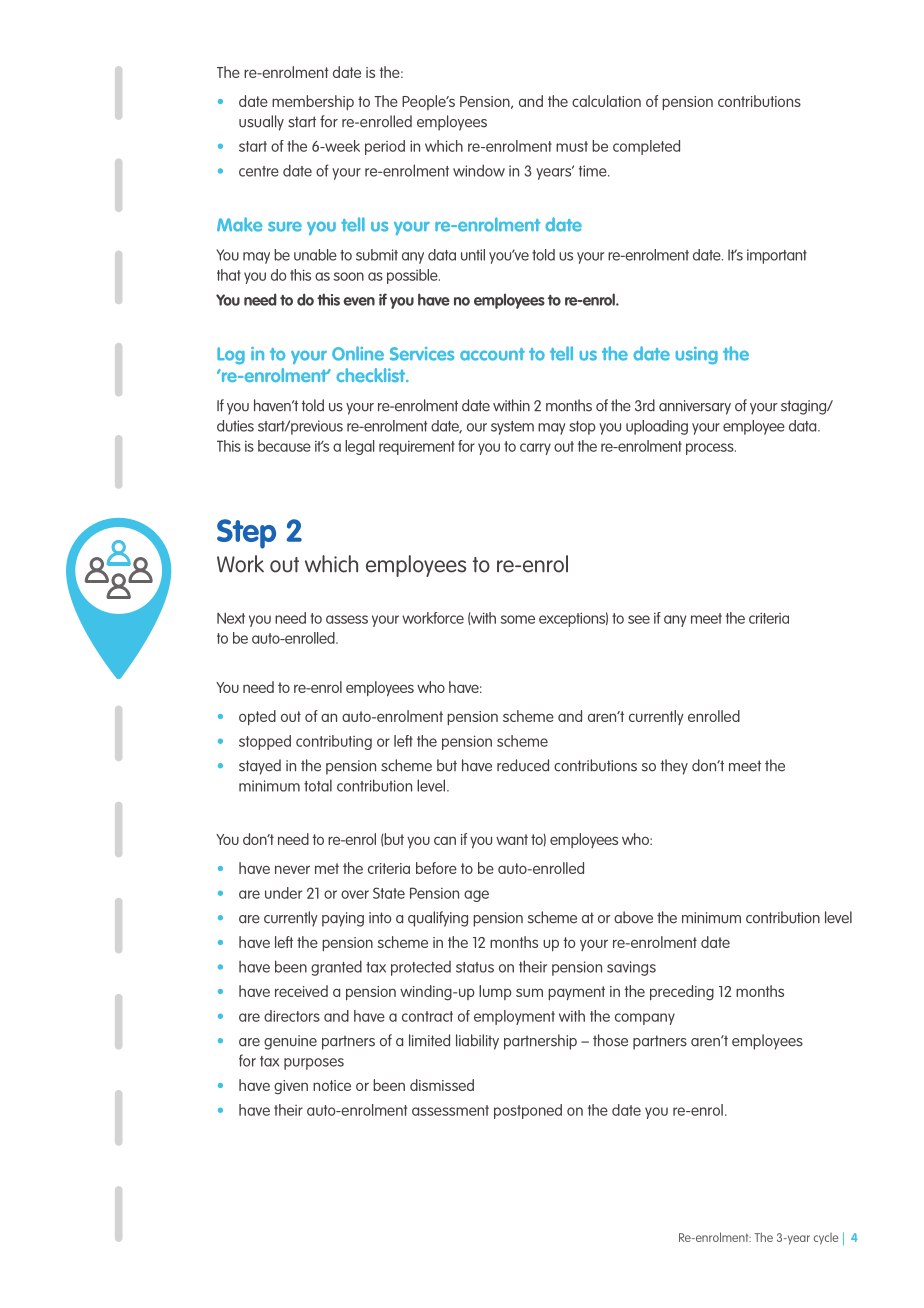 The height and width of the screenshot is (1308, 924). I want to click on process, so click(711, 449).
